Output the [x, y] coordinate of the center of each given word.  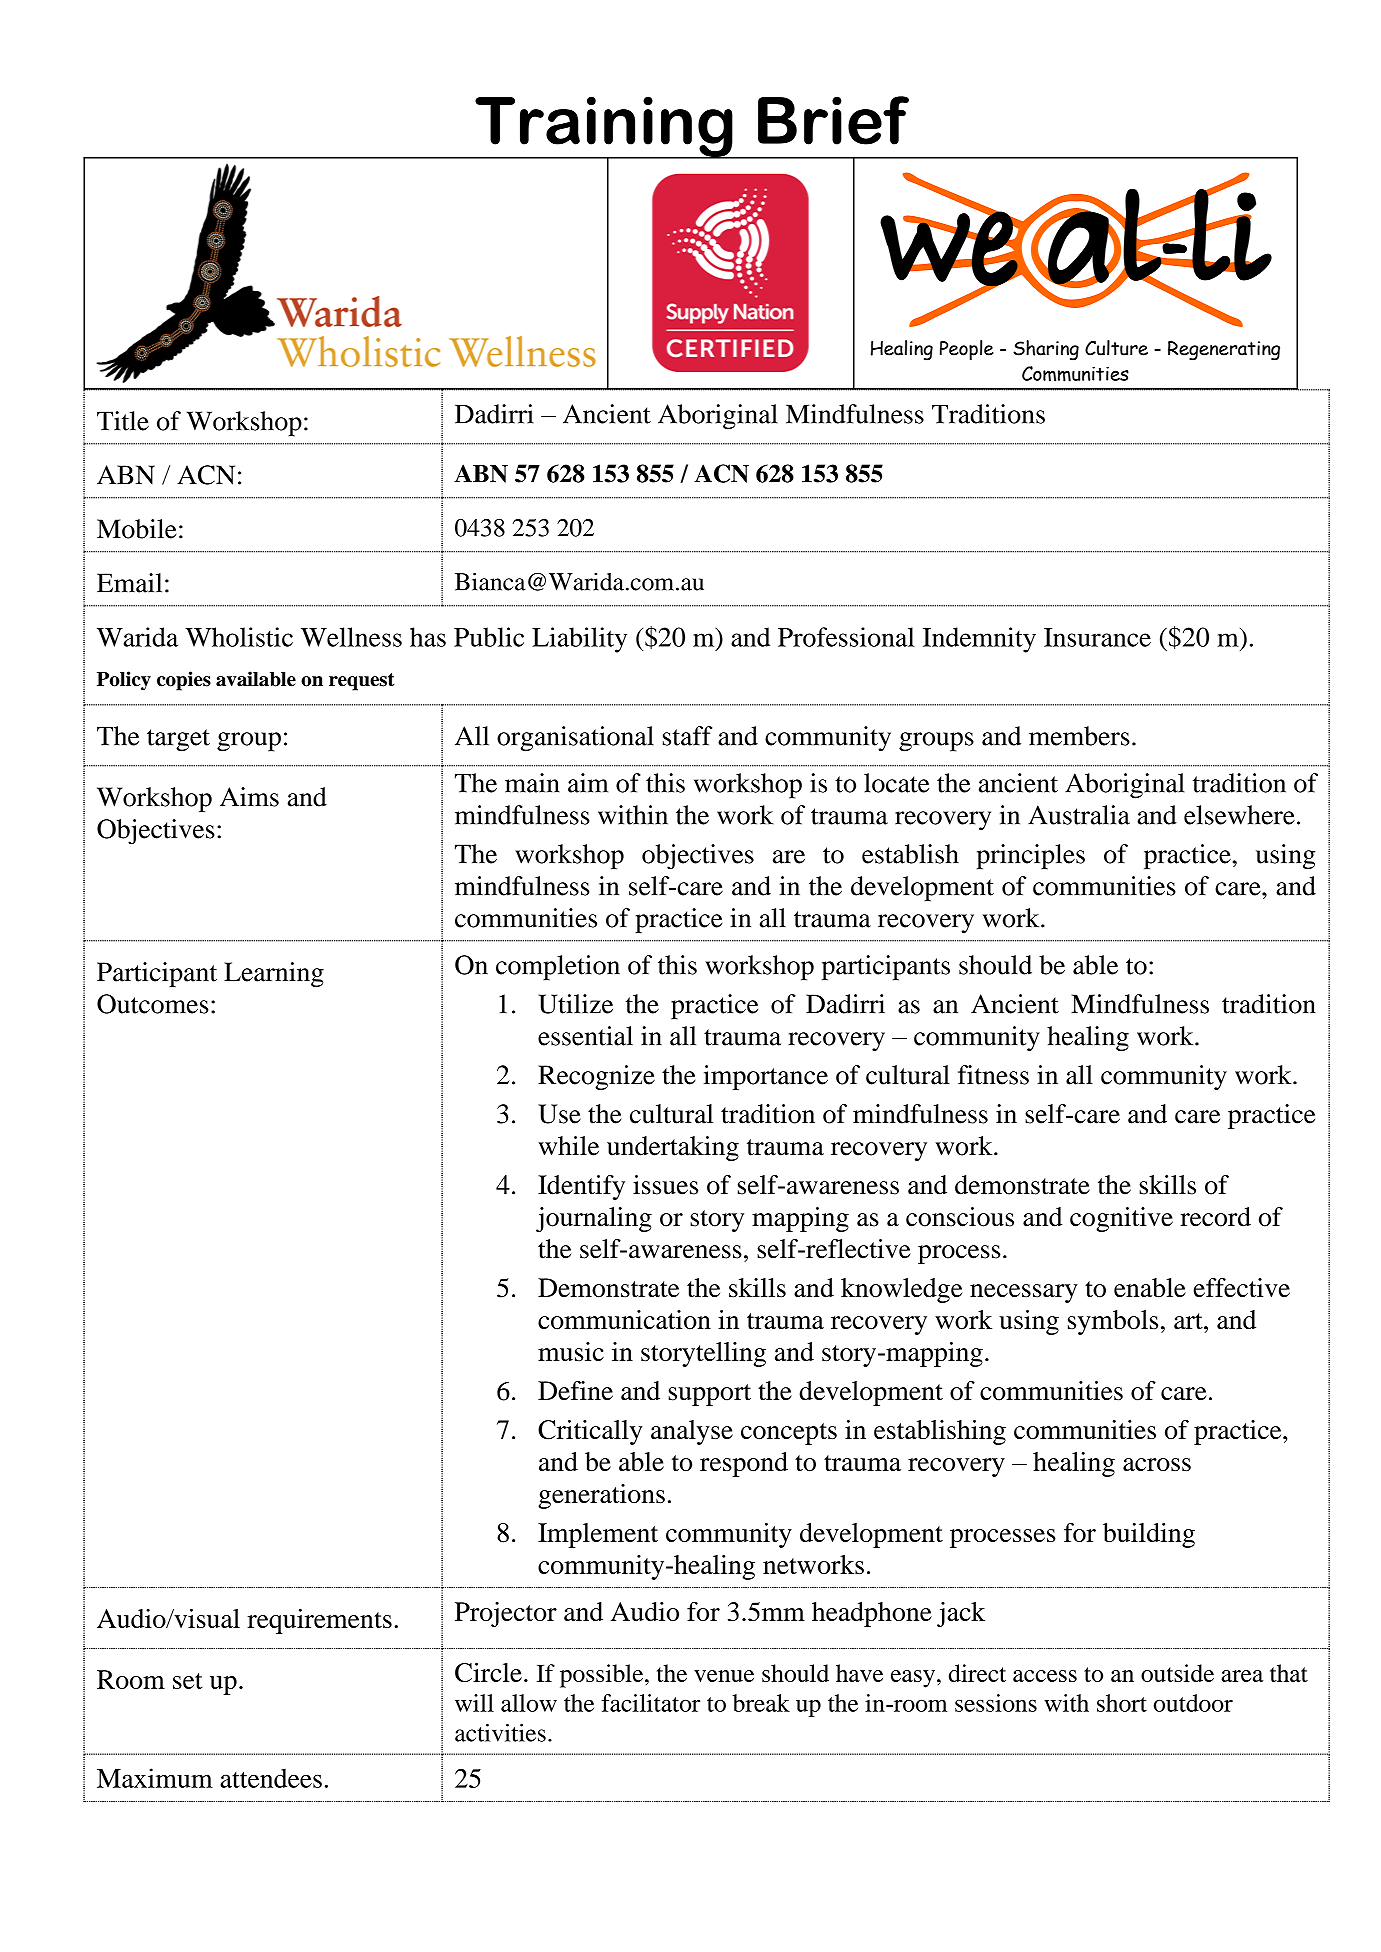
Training [604, 128]
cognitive [1121, 1219]
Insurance [1097, 637]
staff [687, 736]
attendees [271, 1778]
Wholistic [239, 637]
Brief [833, 120]
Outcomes [152, 1004]
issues [665, 1185]
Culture [1116, 348]
